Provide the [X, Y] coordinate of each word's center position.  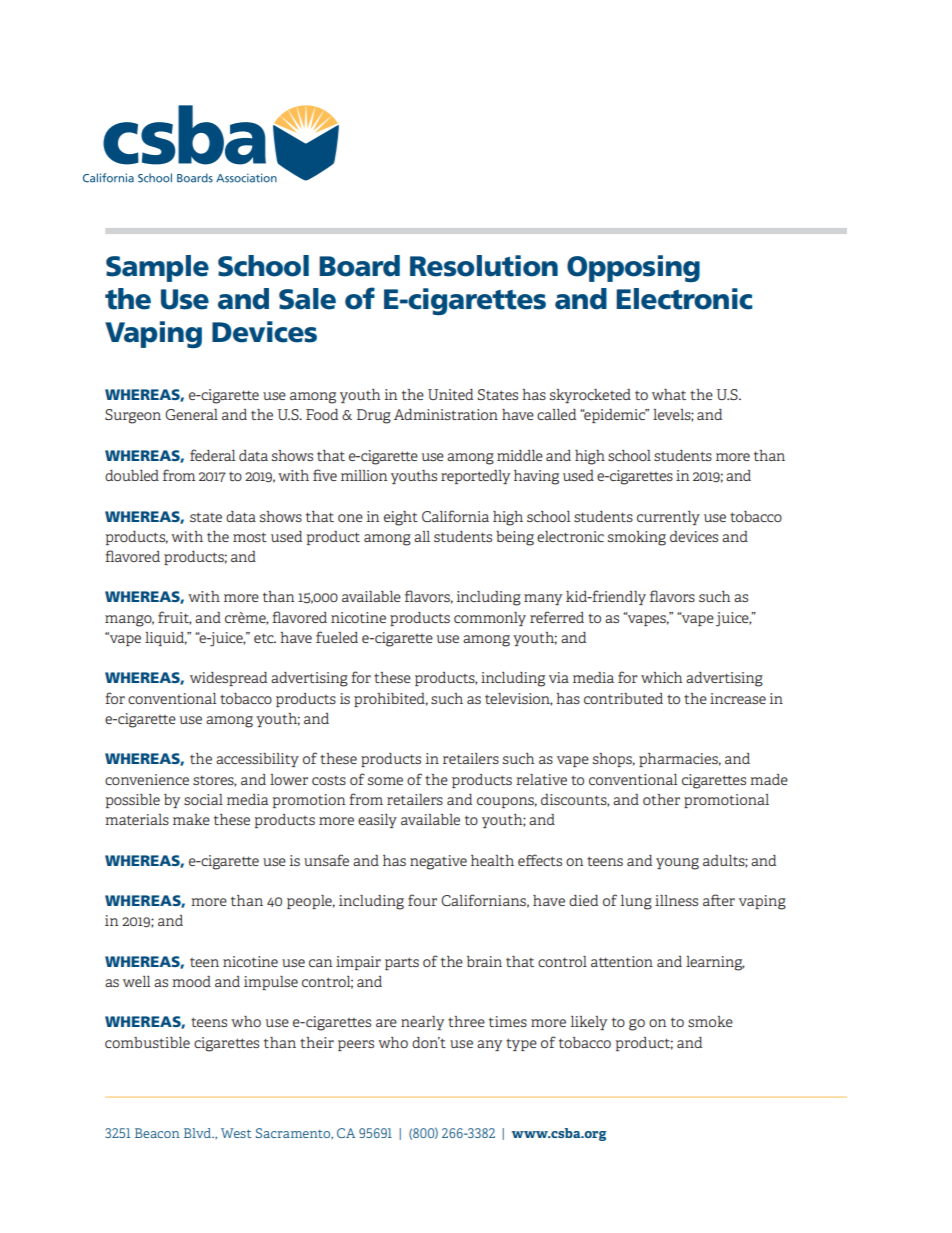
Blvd [198, 1133]
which [661, 677]
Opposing [633, 268]
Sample [157, 268]
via [559, 677]
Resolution [484, 266]
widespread [228, 679]
